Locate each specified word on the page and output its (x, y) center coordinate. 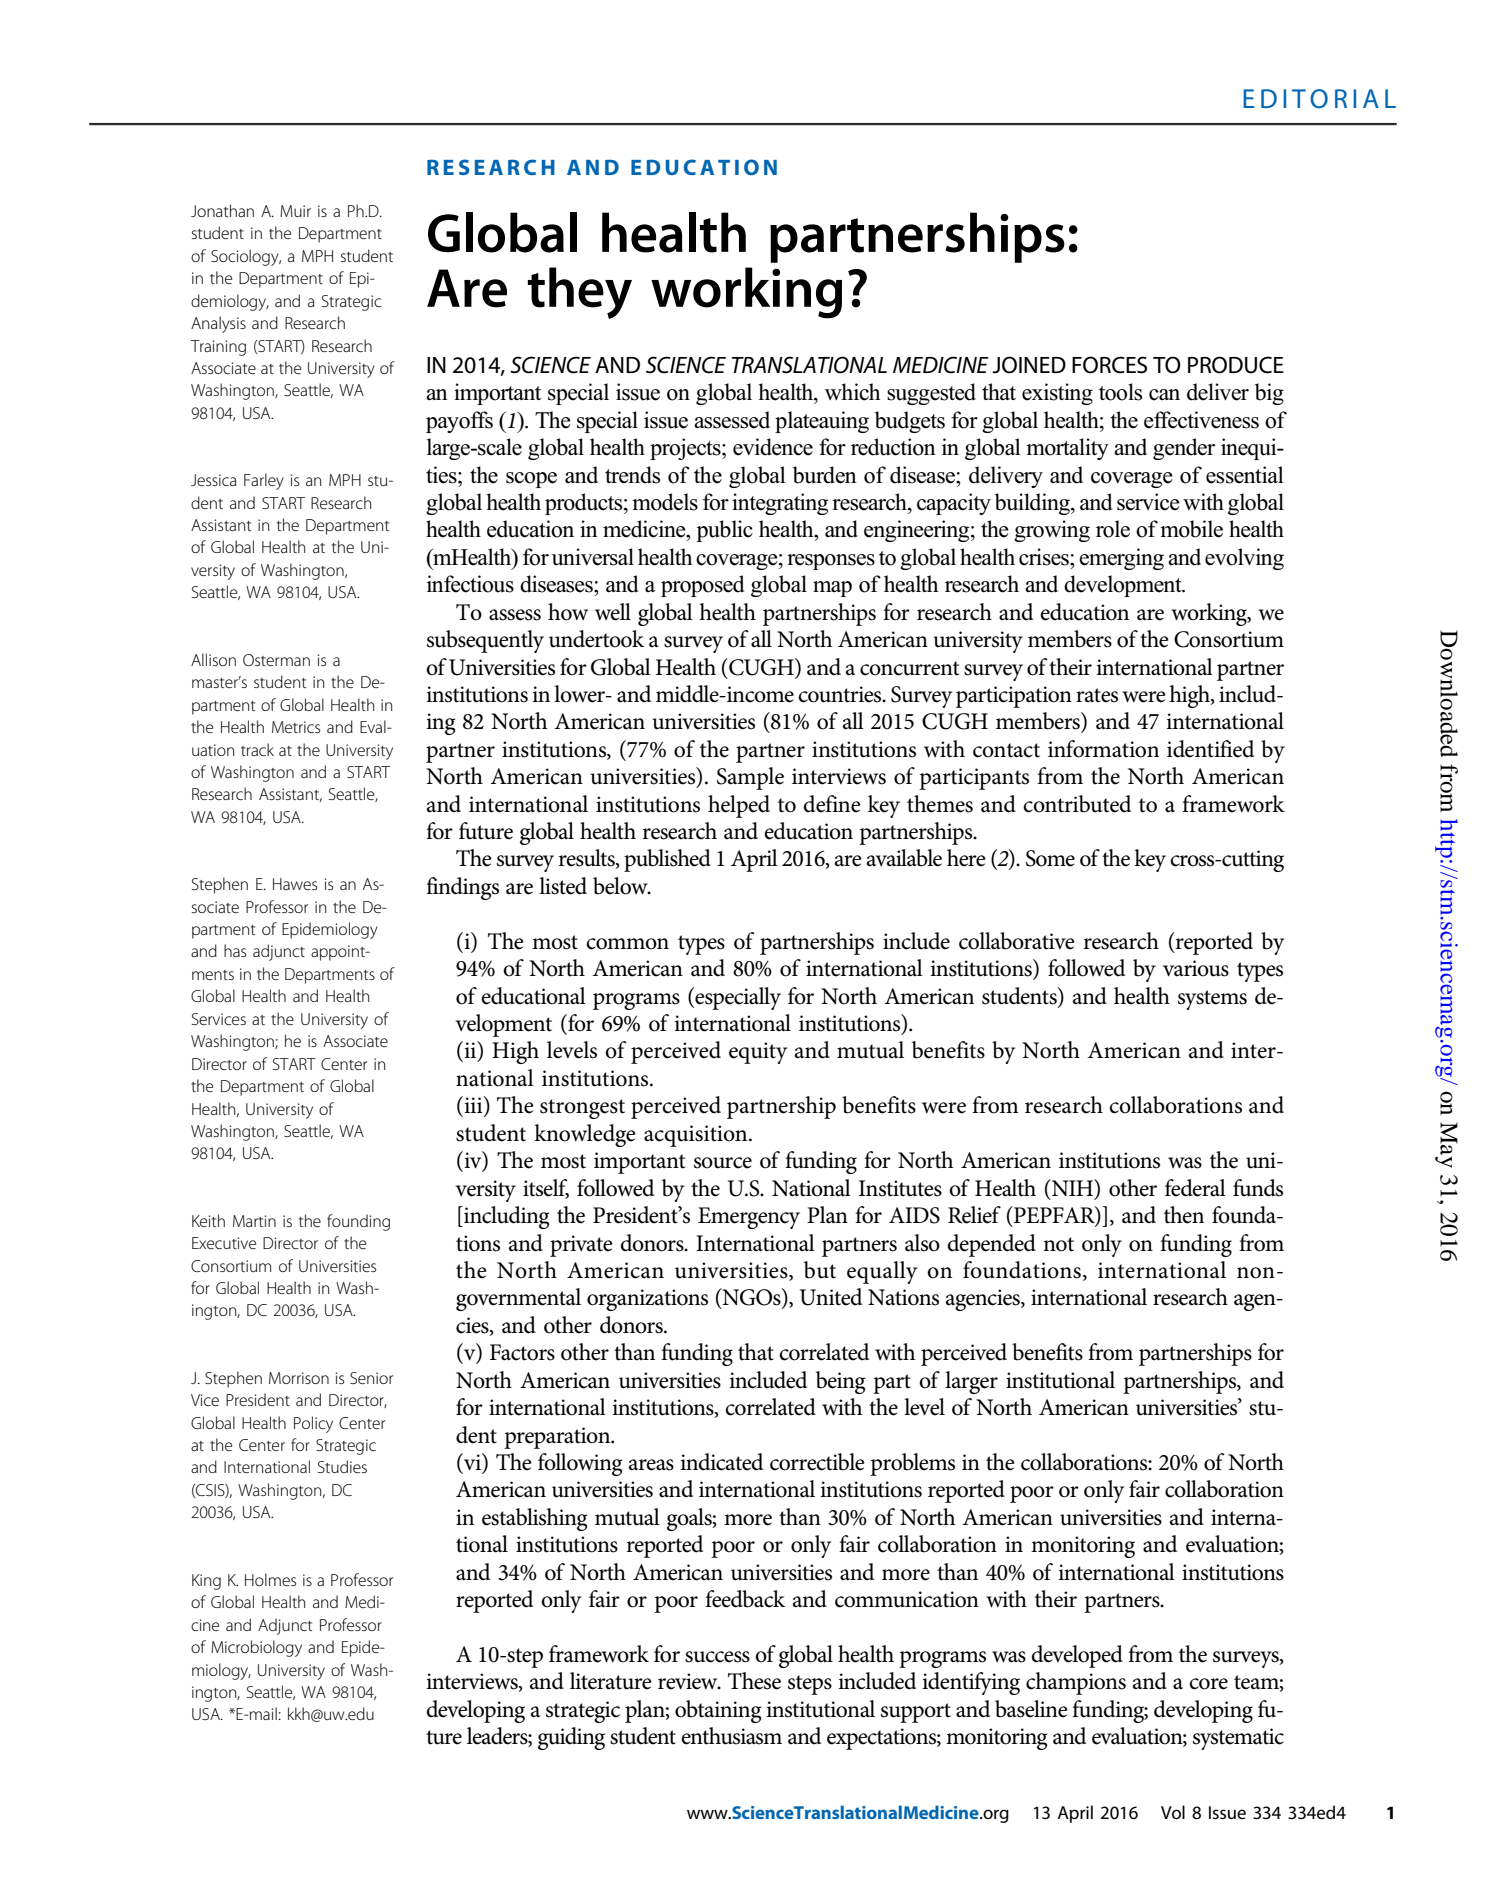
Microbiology (256, 1648)
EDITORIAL (1319, 98)
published (667, 860)
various (1196, 968)
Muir (295, 211)
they (580, 293)
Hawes (295, 884)
